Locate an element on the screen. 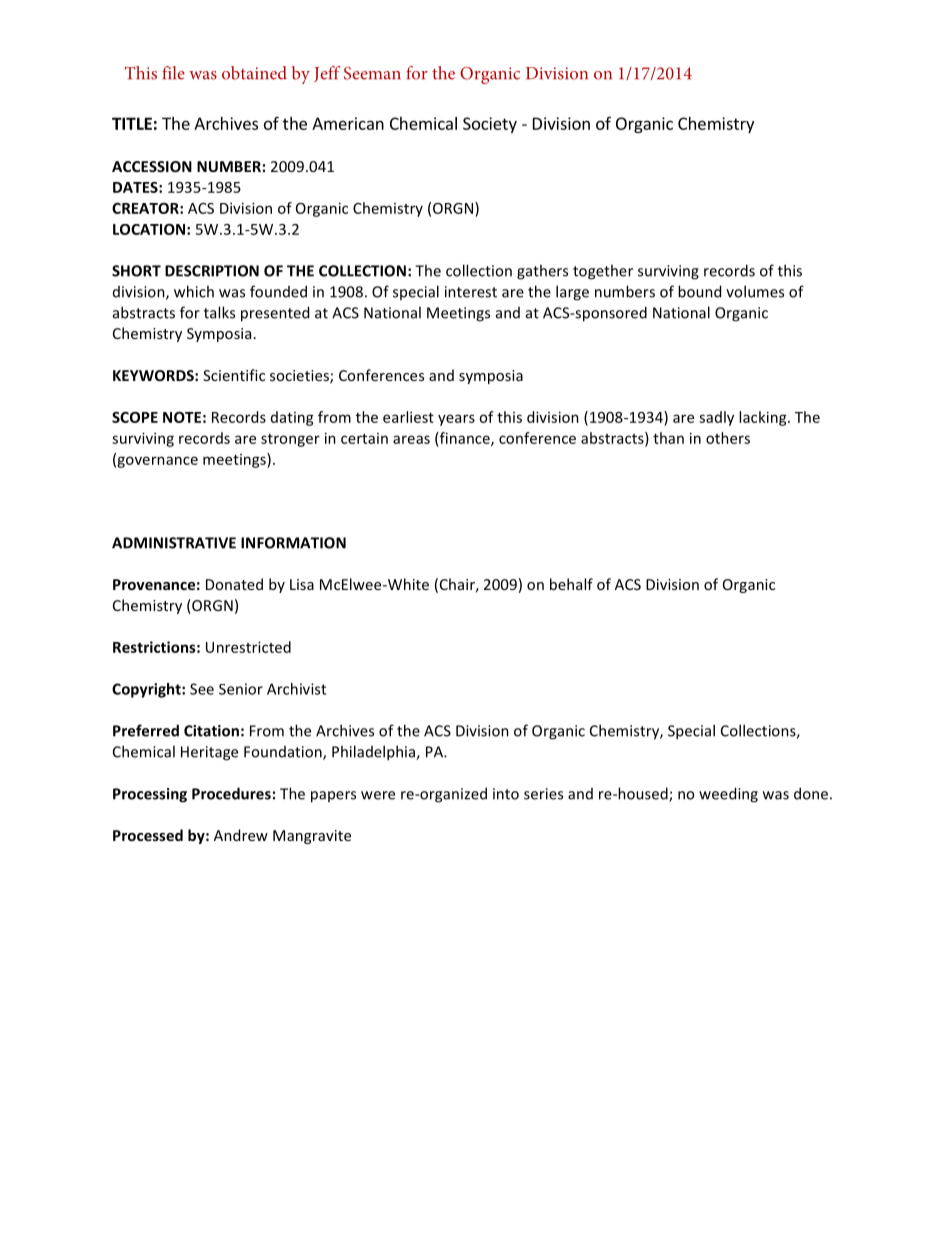  interest is located at coordinates (471, 292).
